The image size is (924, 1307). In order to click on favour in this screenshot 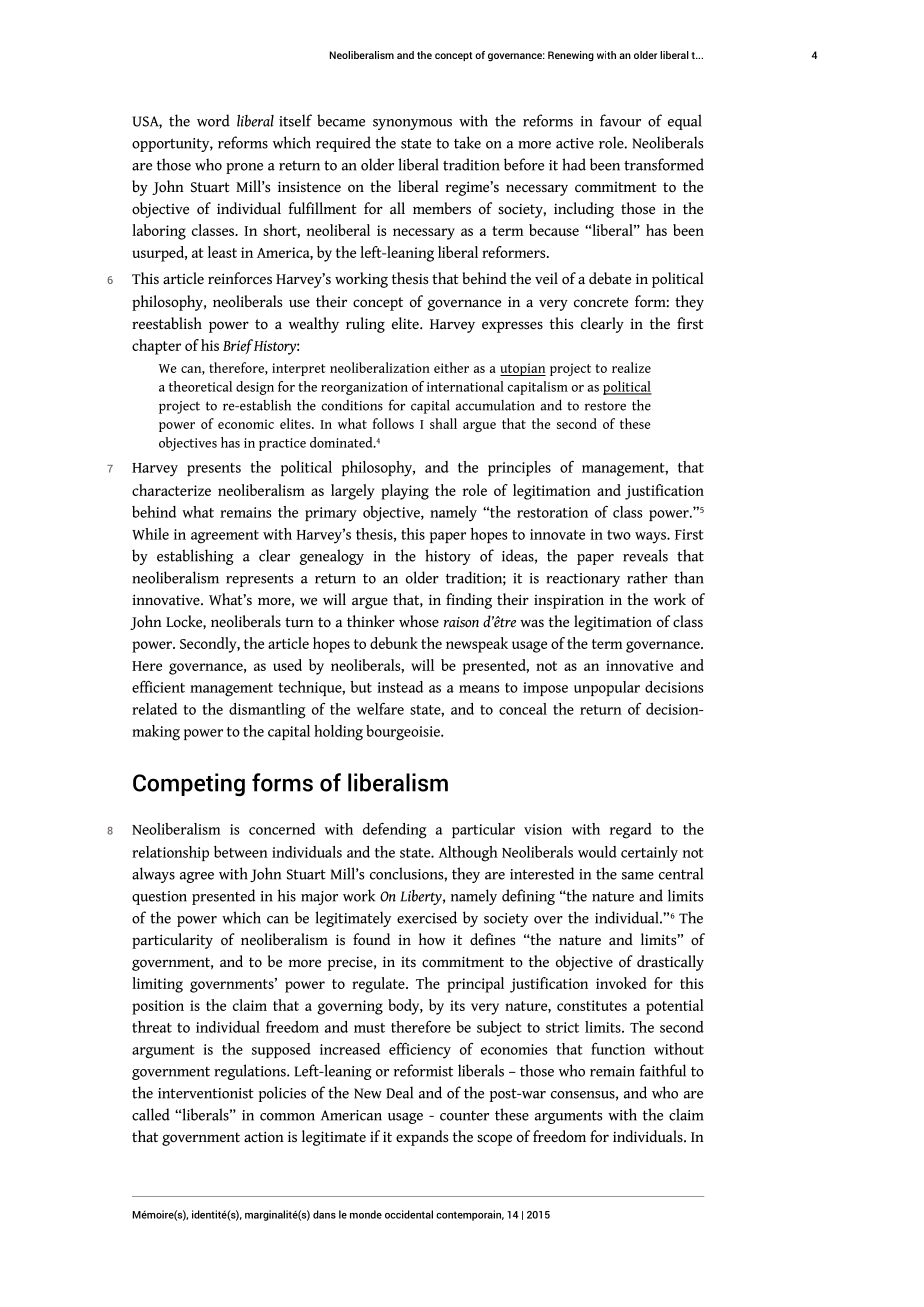, I will do `click(620, 120)`.
